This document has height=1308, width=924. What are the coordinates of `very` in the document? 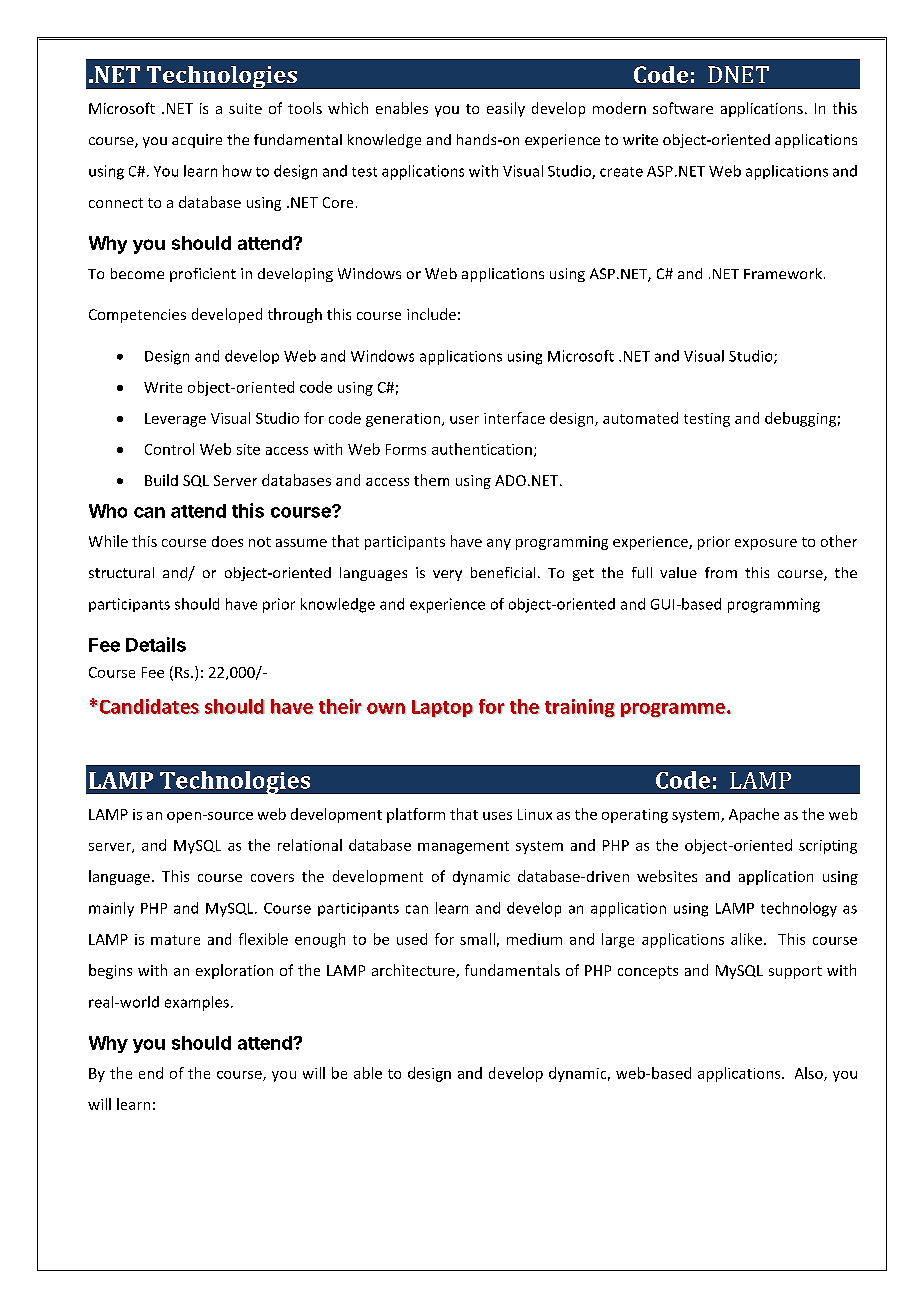 It's located at (447, 575).
